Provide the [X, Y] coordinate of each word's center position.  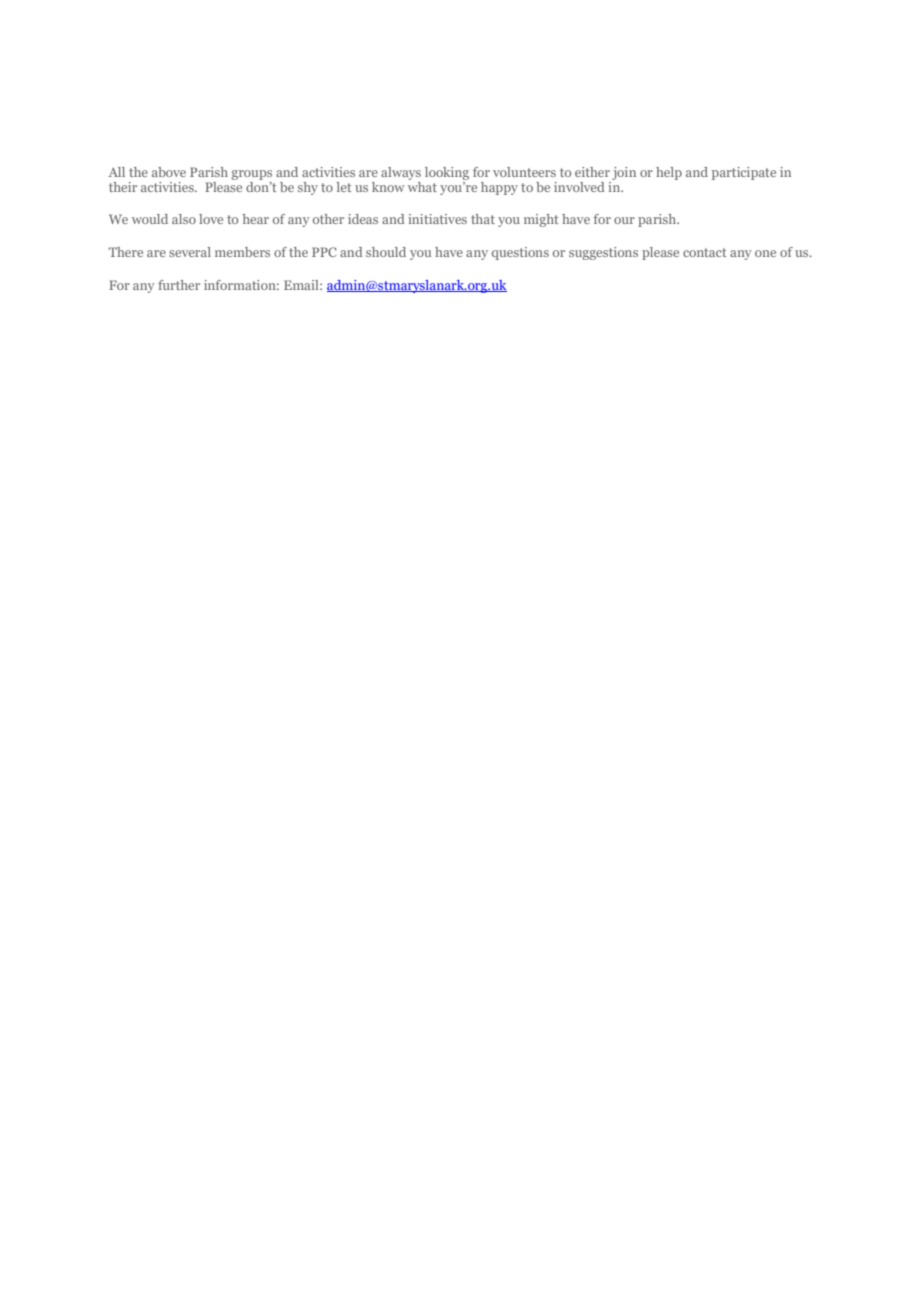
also [184, 219]
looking [447, 173]
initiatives [437, 219]
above [169, 172]
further [179, 285]
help [669, 173]
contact [704, 252]
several [190, 252]
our [624, 220]
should [386, 252]
